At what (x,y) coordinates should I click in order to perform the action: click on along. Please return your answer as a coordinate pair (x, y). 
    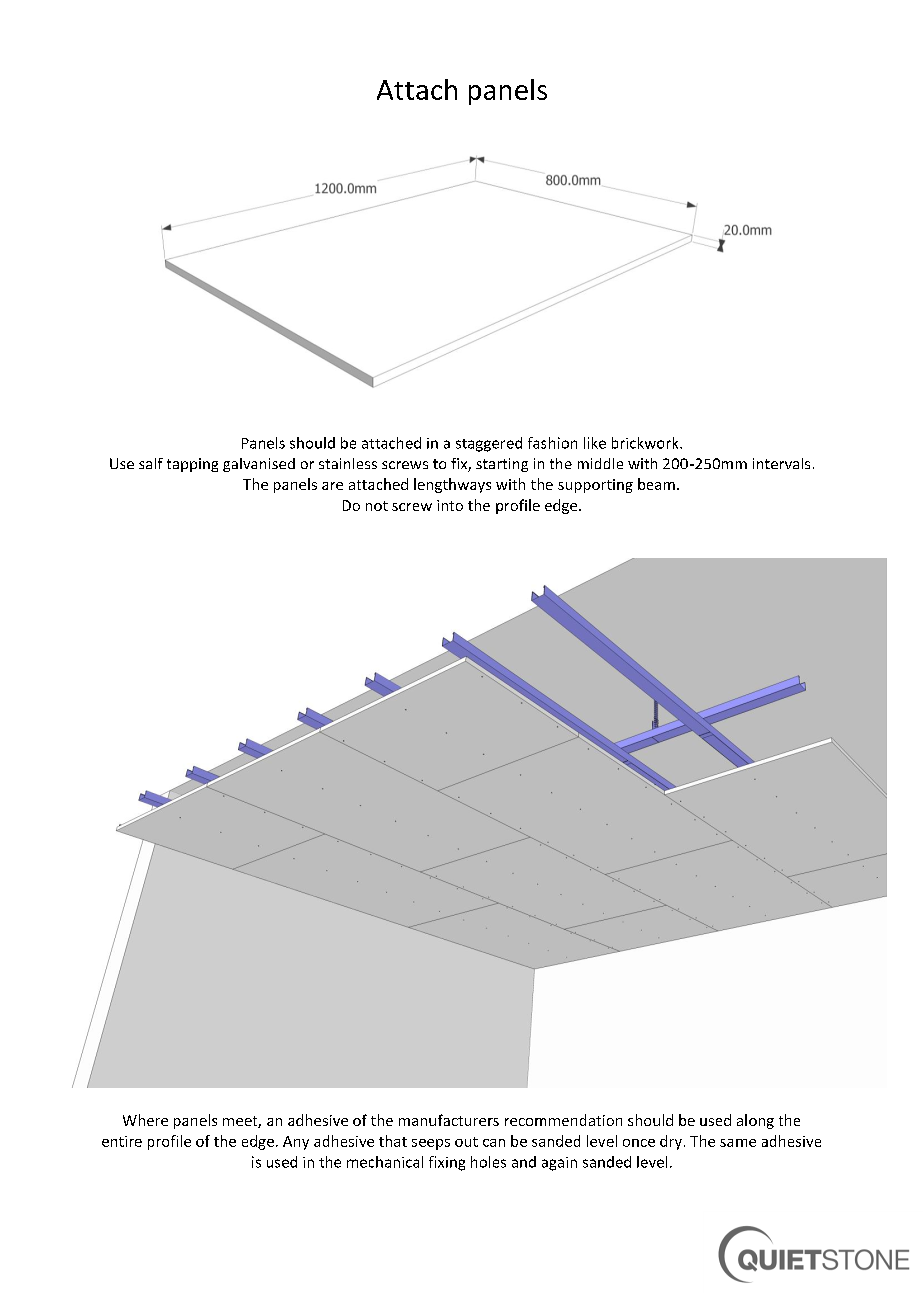
    Looking at the image, I should click on (755, 1121).
